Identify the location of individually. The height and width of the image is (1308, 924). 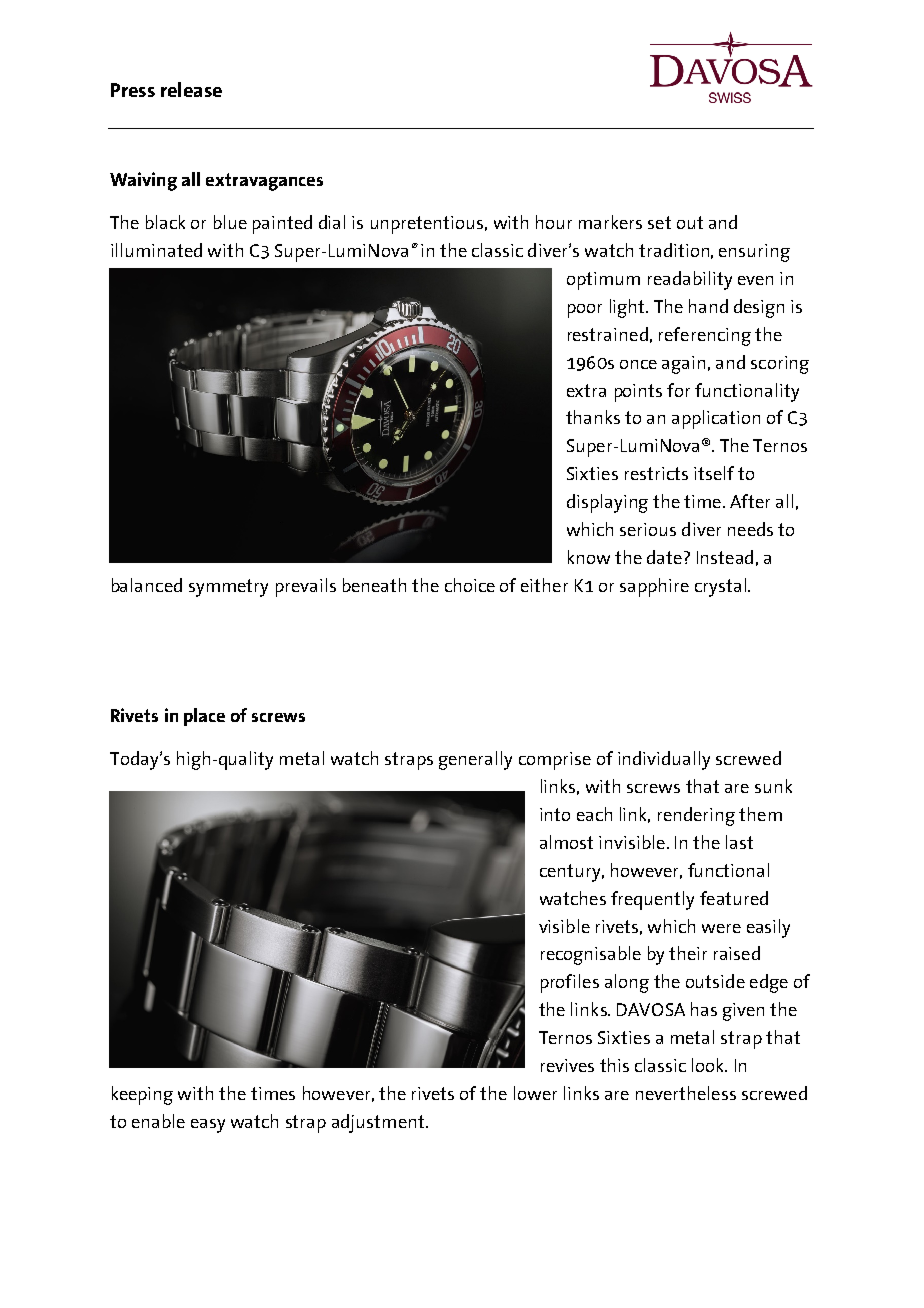
(664, 760).
